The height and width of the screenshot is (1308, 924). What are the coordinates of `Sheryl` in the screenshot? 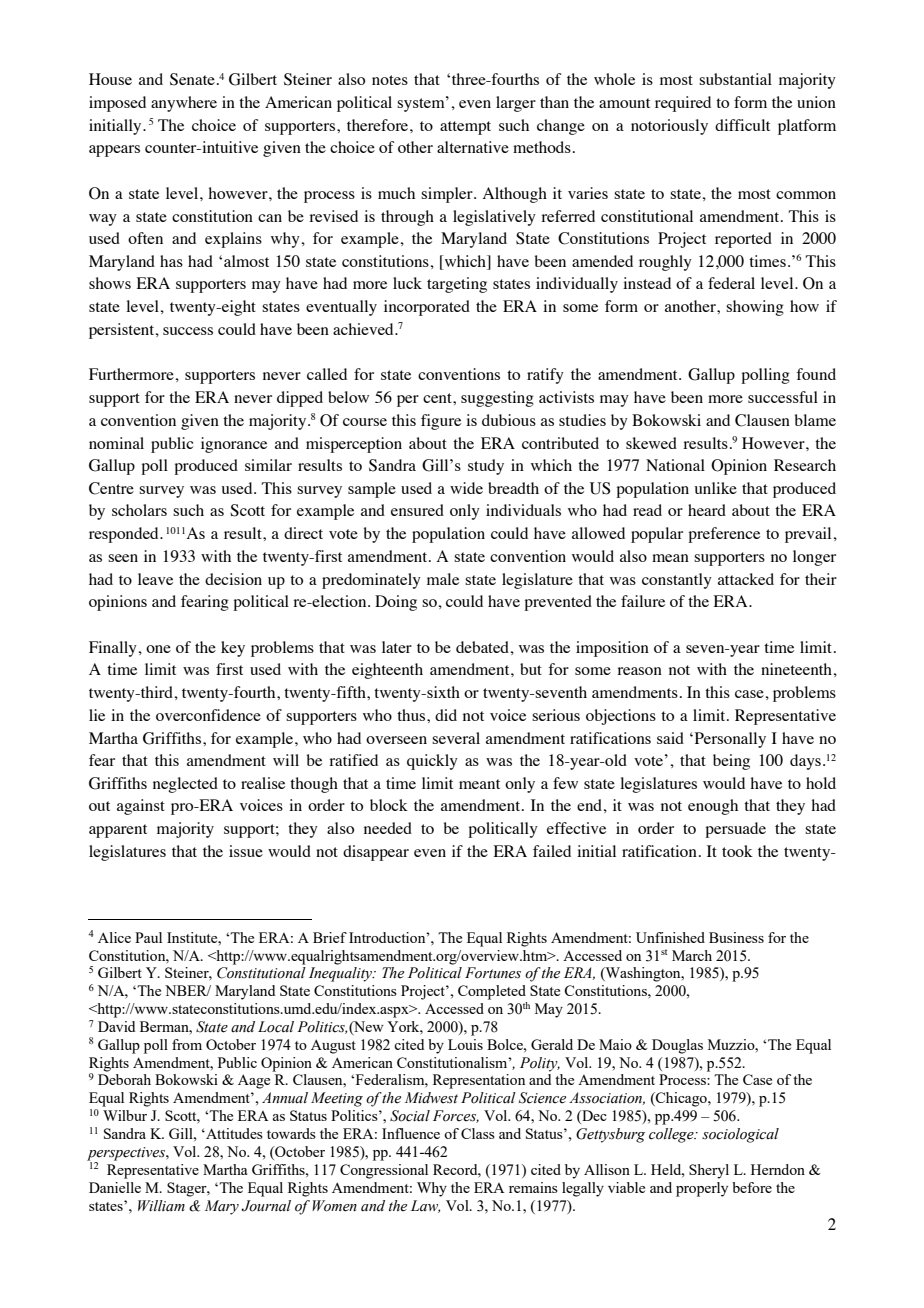 It's located at (709, 1171).
